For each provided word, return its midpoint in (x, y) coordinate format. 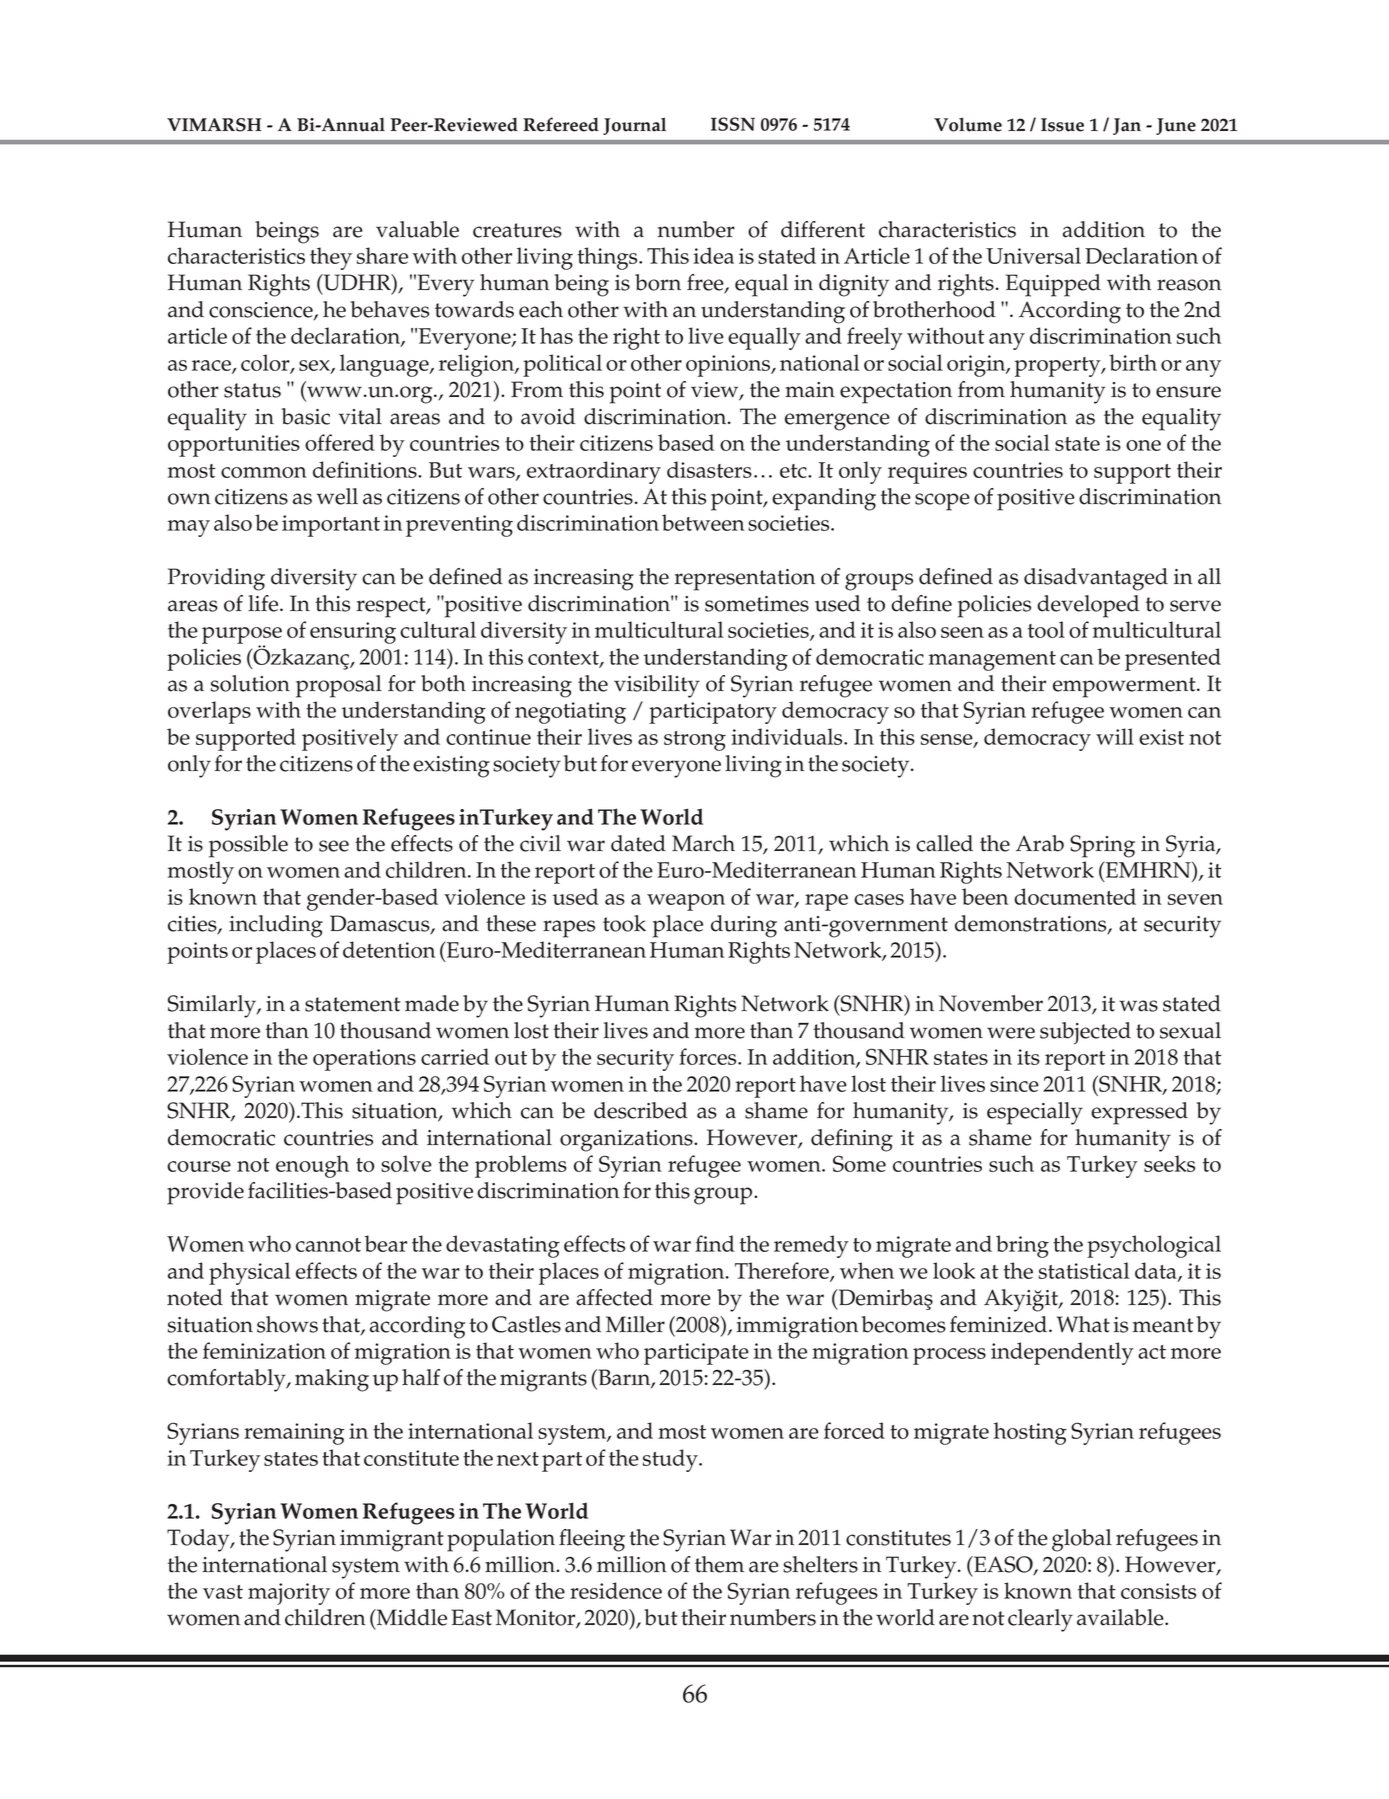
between (703, 522)
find (715, 1243)
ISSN (733, 124)
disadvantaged (1096, 579)
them (719, 1564)
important (331, 526)
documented (1075, 896)
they (331, 258)
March (703, 843)
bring (1022, 1246)
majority (289, 1594)
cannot (328, 1245)
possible (248, 846)
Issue (1062, 125)
